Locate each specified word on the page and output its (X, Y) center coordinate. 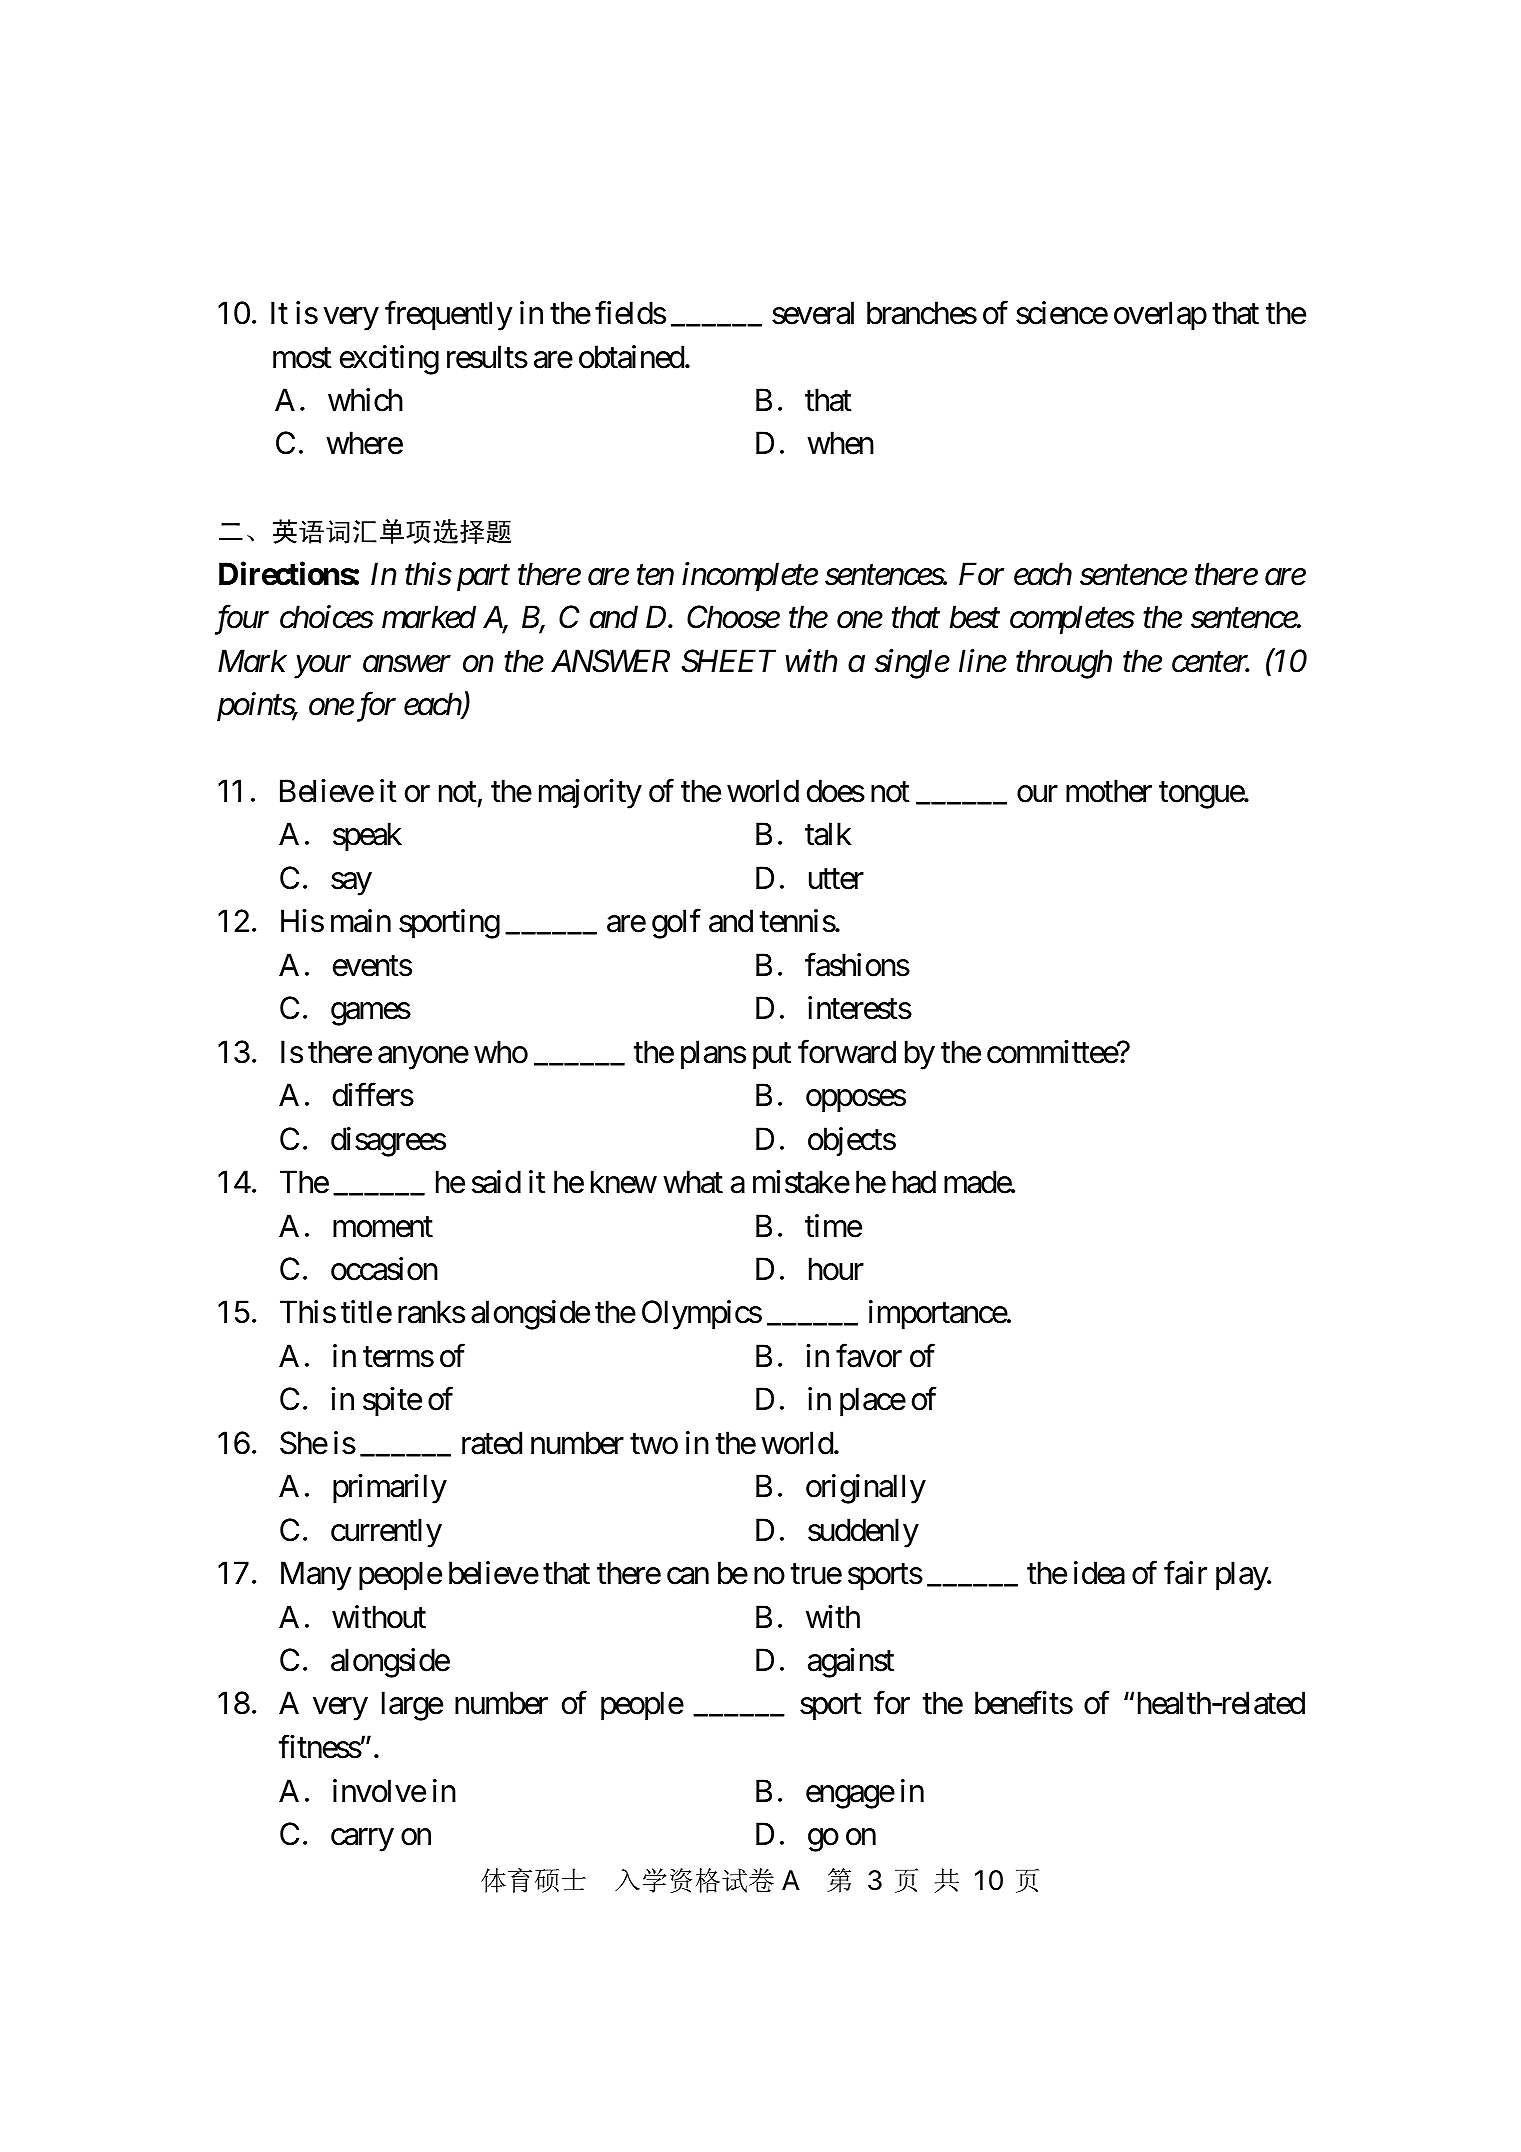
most (302, 358)
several (813, 313)
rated (492, 1443)
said (496, 1182)
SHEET (729, 661)
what (693, 1182)
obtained (631, 357)
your (322, 667)
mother (1109, 791)
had (914, 1182)
